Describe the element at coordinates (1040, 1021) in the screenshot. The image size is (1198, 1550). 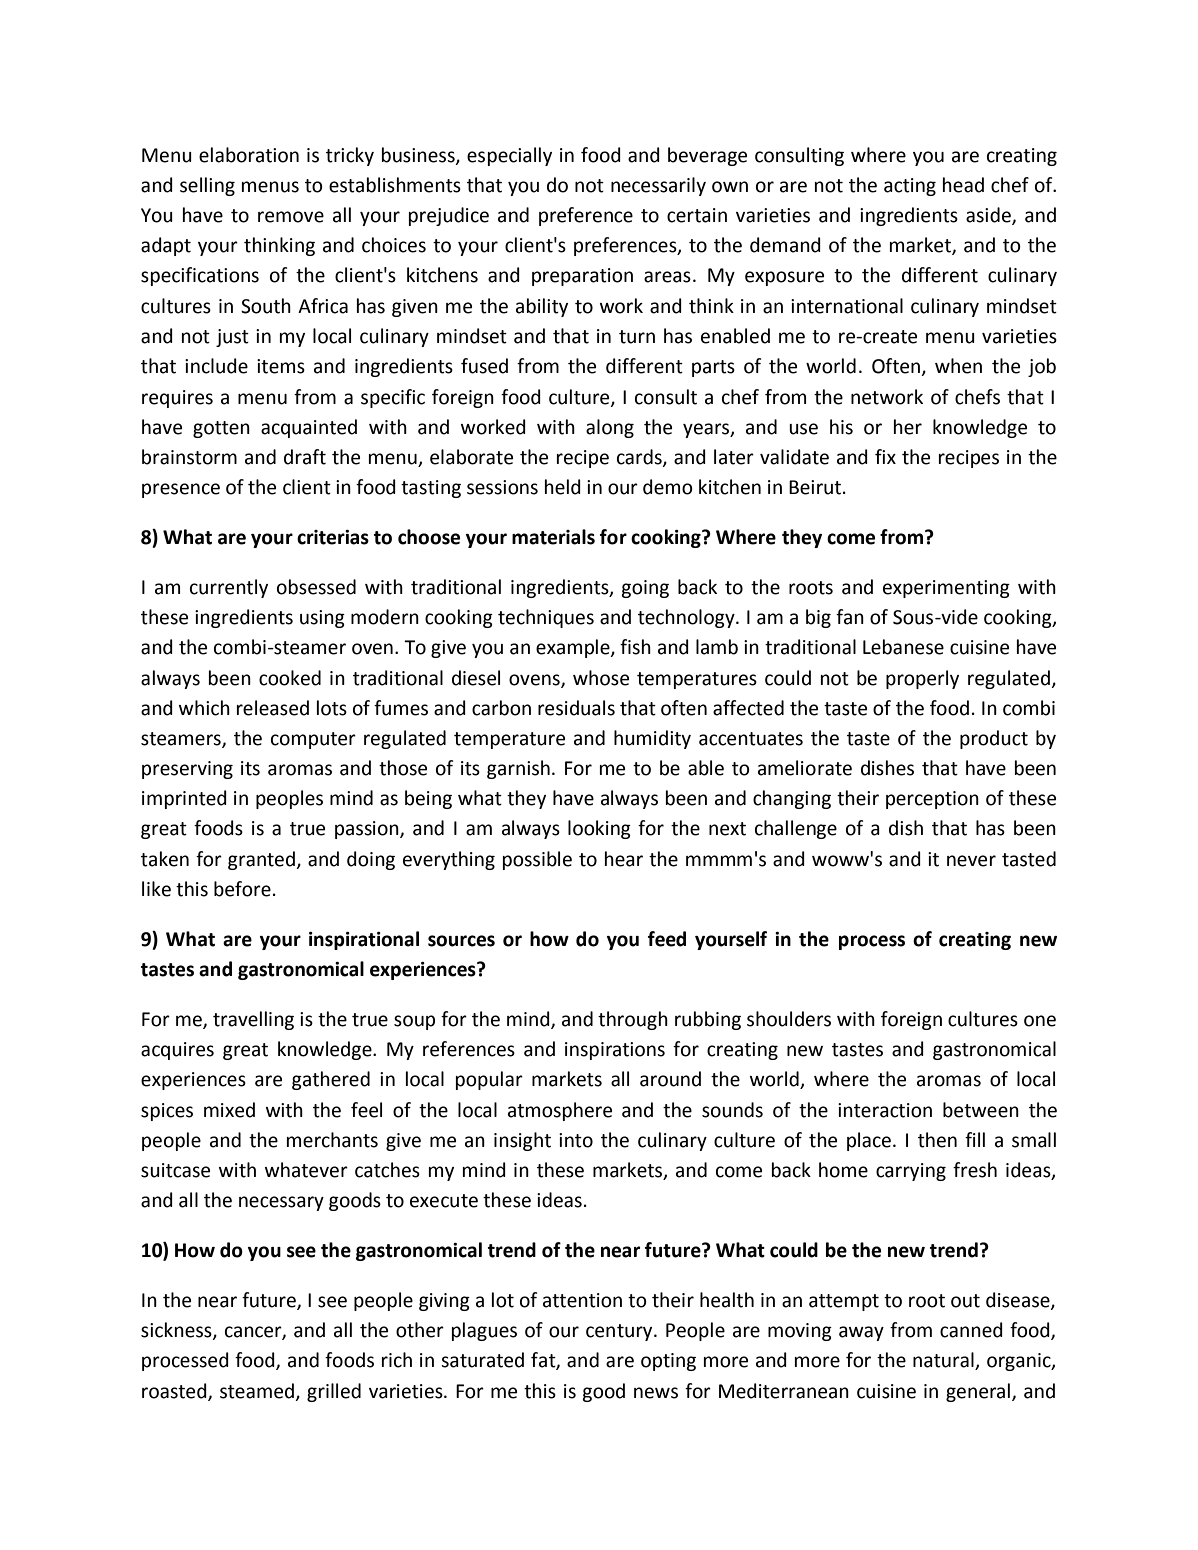
I see `one` at that location.
